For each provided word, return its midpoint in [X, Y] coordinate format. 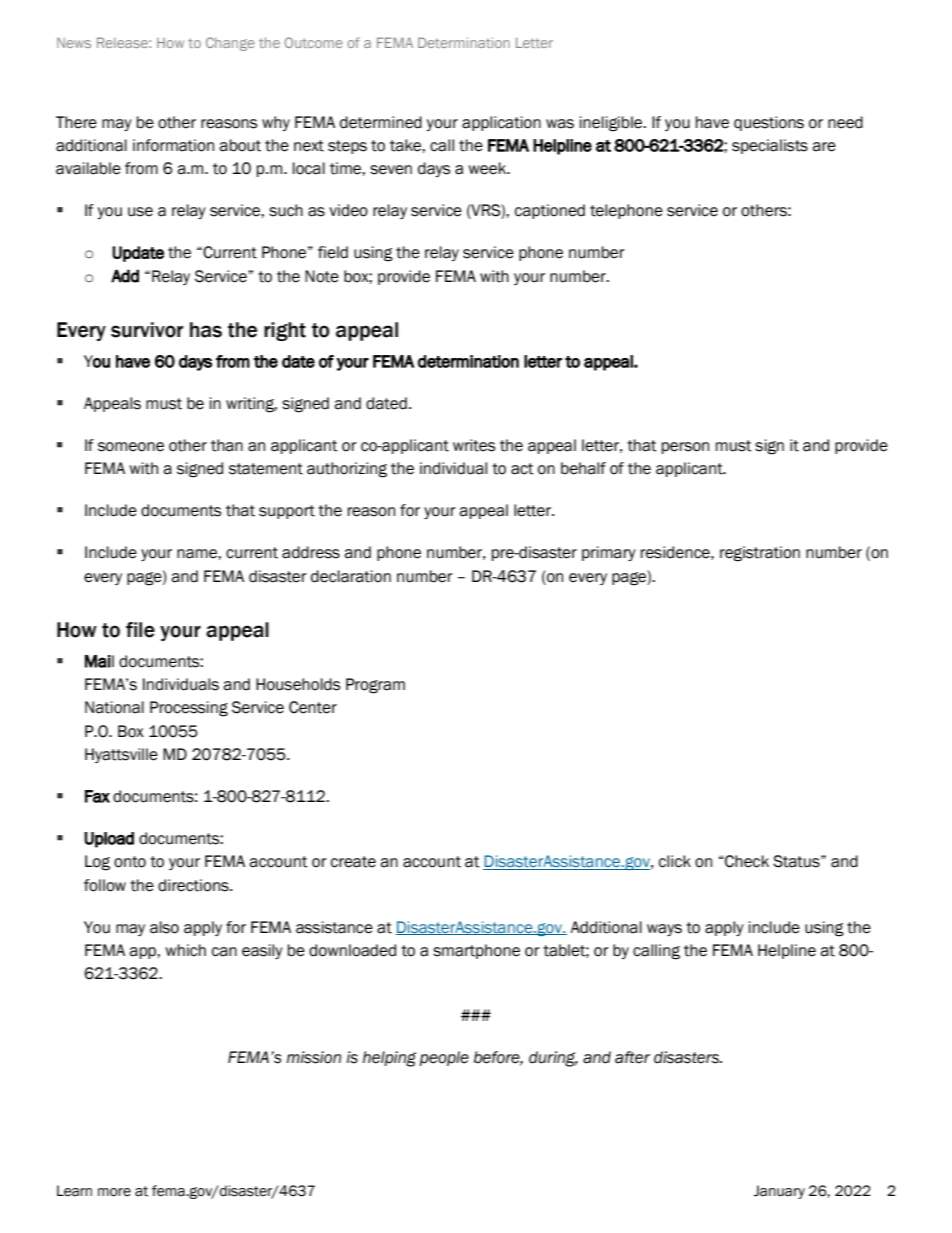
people [444, 1058]
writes [474, 445]
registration [760, 554]
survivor [147, 330]
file [140, 630]
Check [746, 861]
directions [194, 885]
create [353, 862]
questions [769, 123]
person [685, 448]
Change [230, 44]
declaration [351, 576]
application [501, 123]
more [114, 1192]
